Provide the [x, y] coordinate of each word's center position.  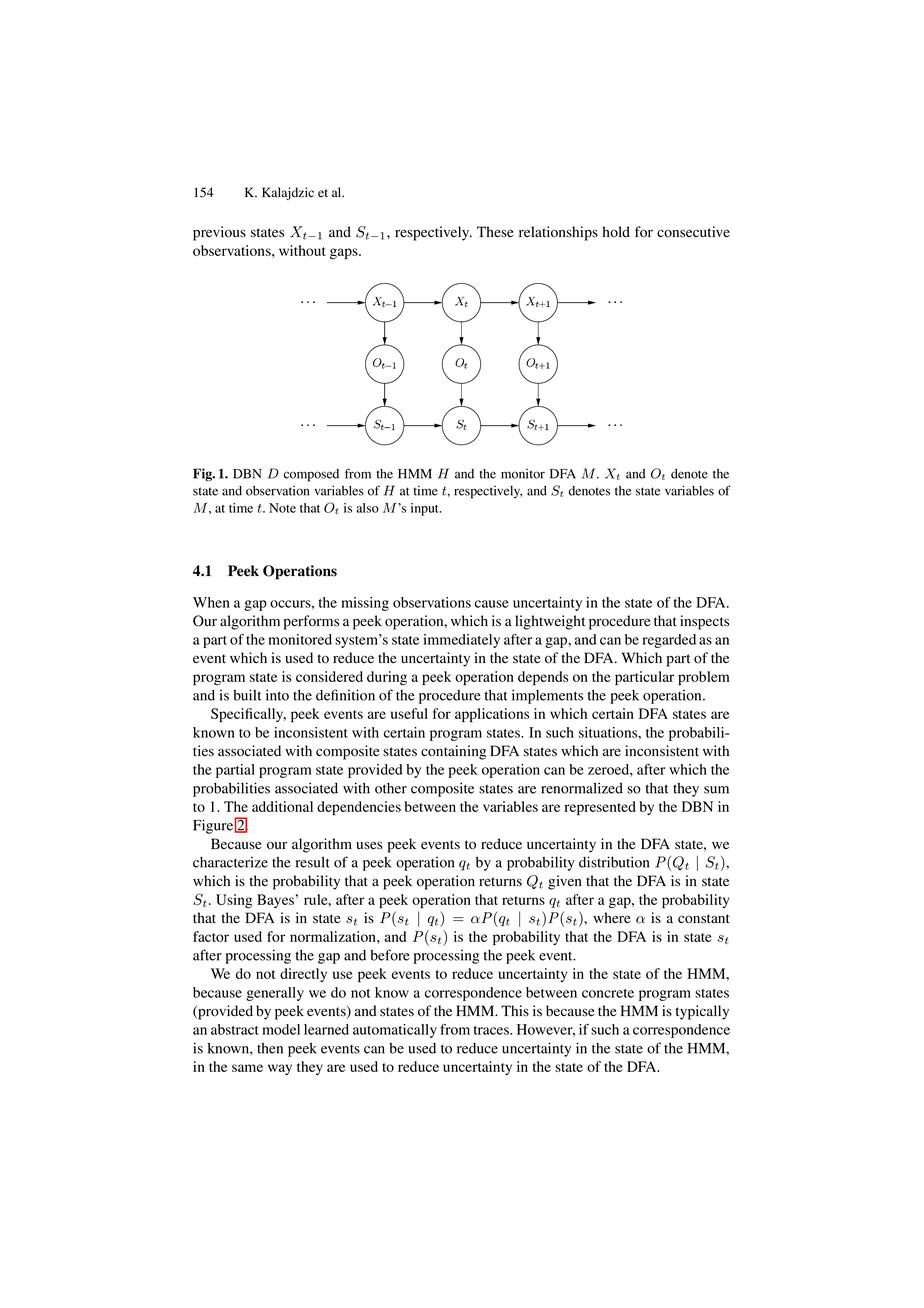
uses [369, 845]
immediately [461, 641]
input [426, 509]
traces [492, 1030]
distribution [614, 862]
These [495, 231]
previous [219, 233]
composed [311, 475]
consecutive [693, 232]
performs [311, 622]
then [270, 1048]
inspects [704, 622]
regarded [669, 641]
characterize [230, 862]
